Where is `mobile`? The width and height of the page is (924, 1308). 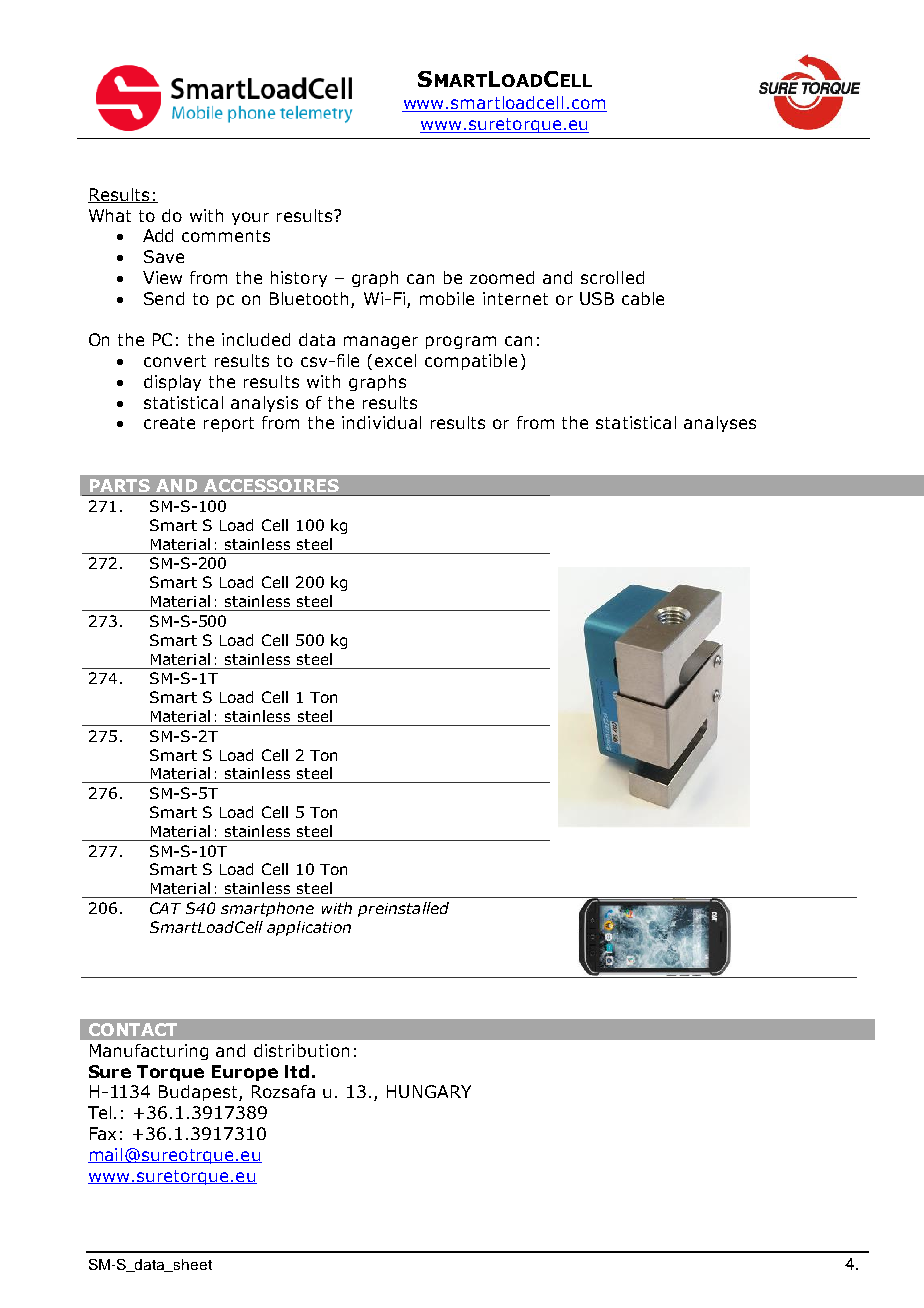
mobile is located at coordinates (447, 298).
